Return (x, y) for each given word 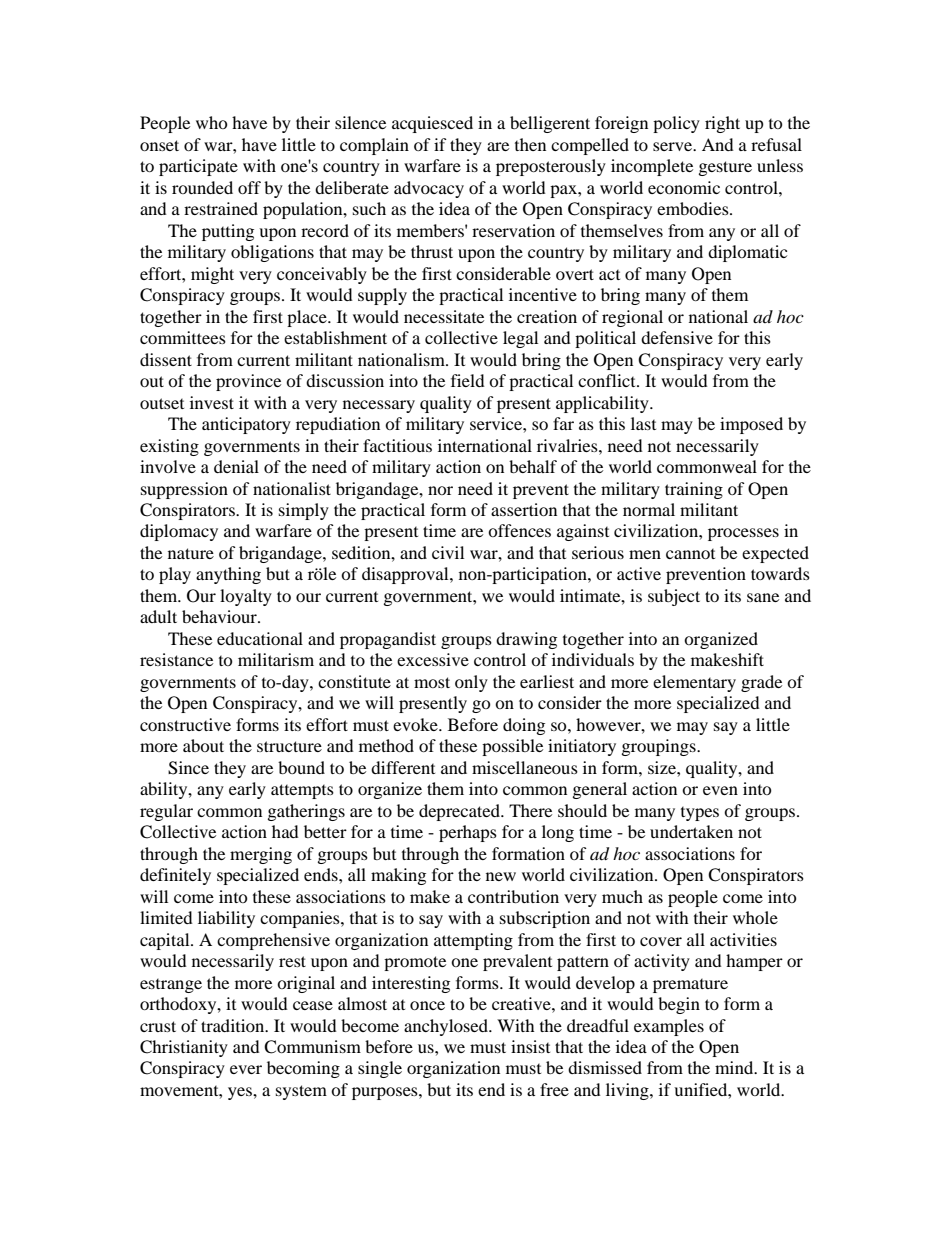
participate (198, 167)
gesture (725, 168)
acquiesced (432, 124)
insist (530, 1046)
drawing (526, 640)
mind (735, 1067)
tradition (234, 1025)
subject (674, 597)
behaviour (220, 616)
